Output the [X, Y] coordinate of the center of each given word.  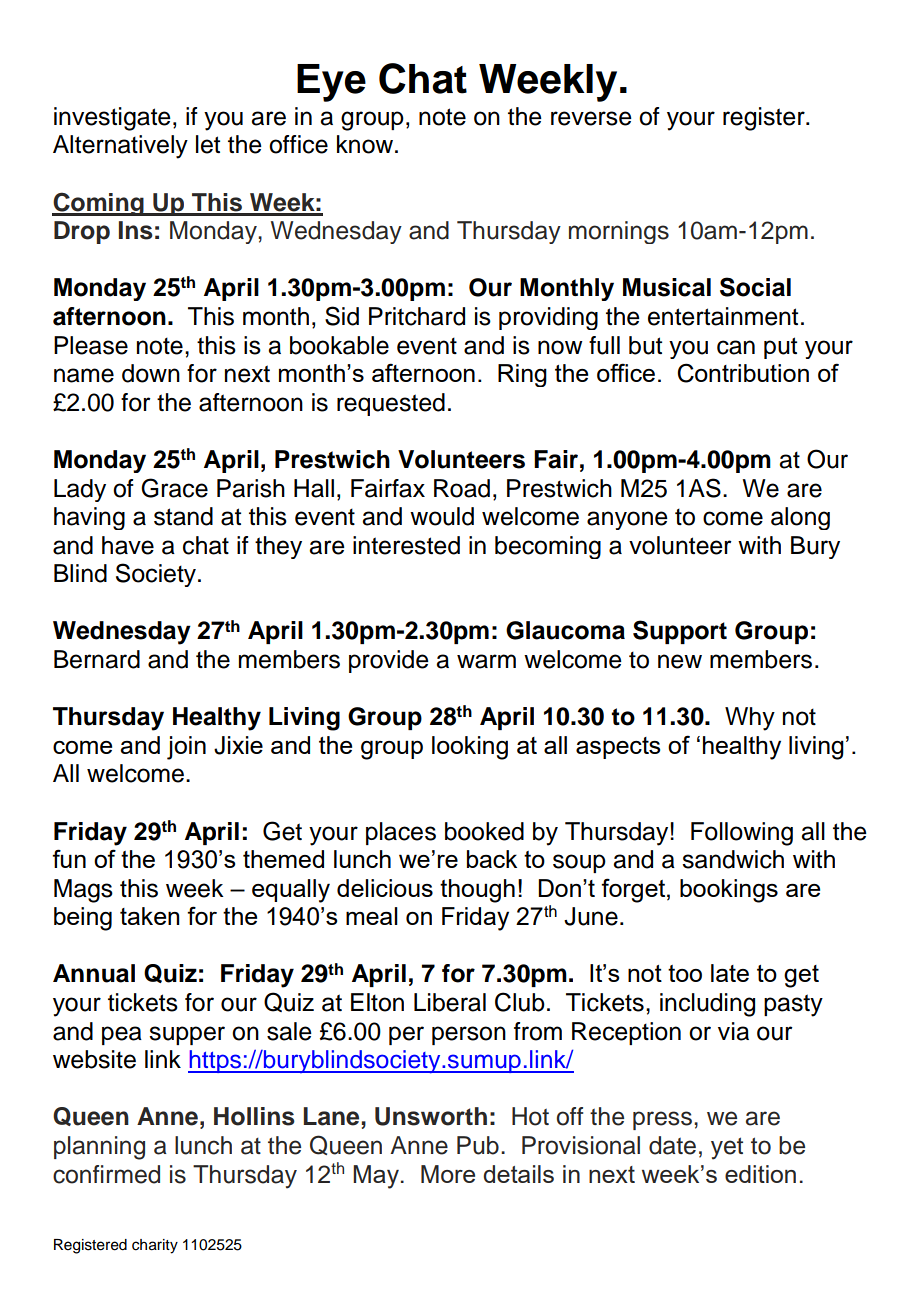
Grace [174, 488]
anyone [627, 520]
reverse [591, 118]
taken [150, 916]
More [448, 1174]
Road [462, 488]
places [401, 833]
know [365, 144]
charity [155, 1246]
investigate [112, 119]
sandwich [733, 859]
